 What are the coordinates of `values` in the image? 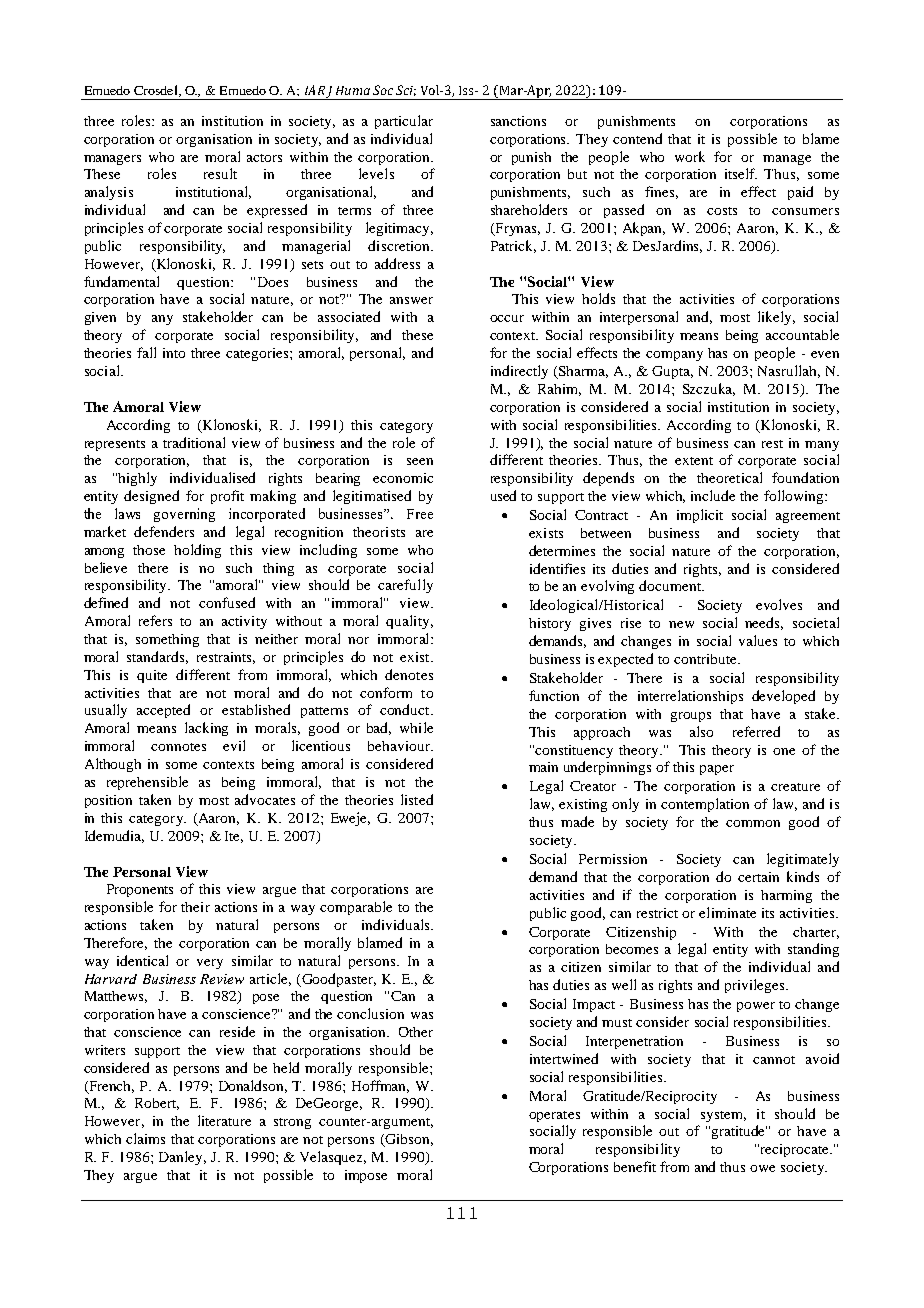 It's located at (758, 640).
